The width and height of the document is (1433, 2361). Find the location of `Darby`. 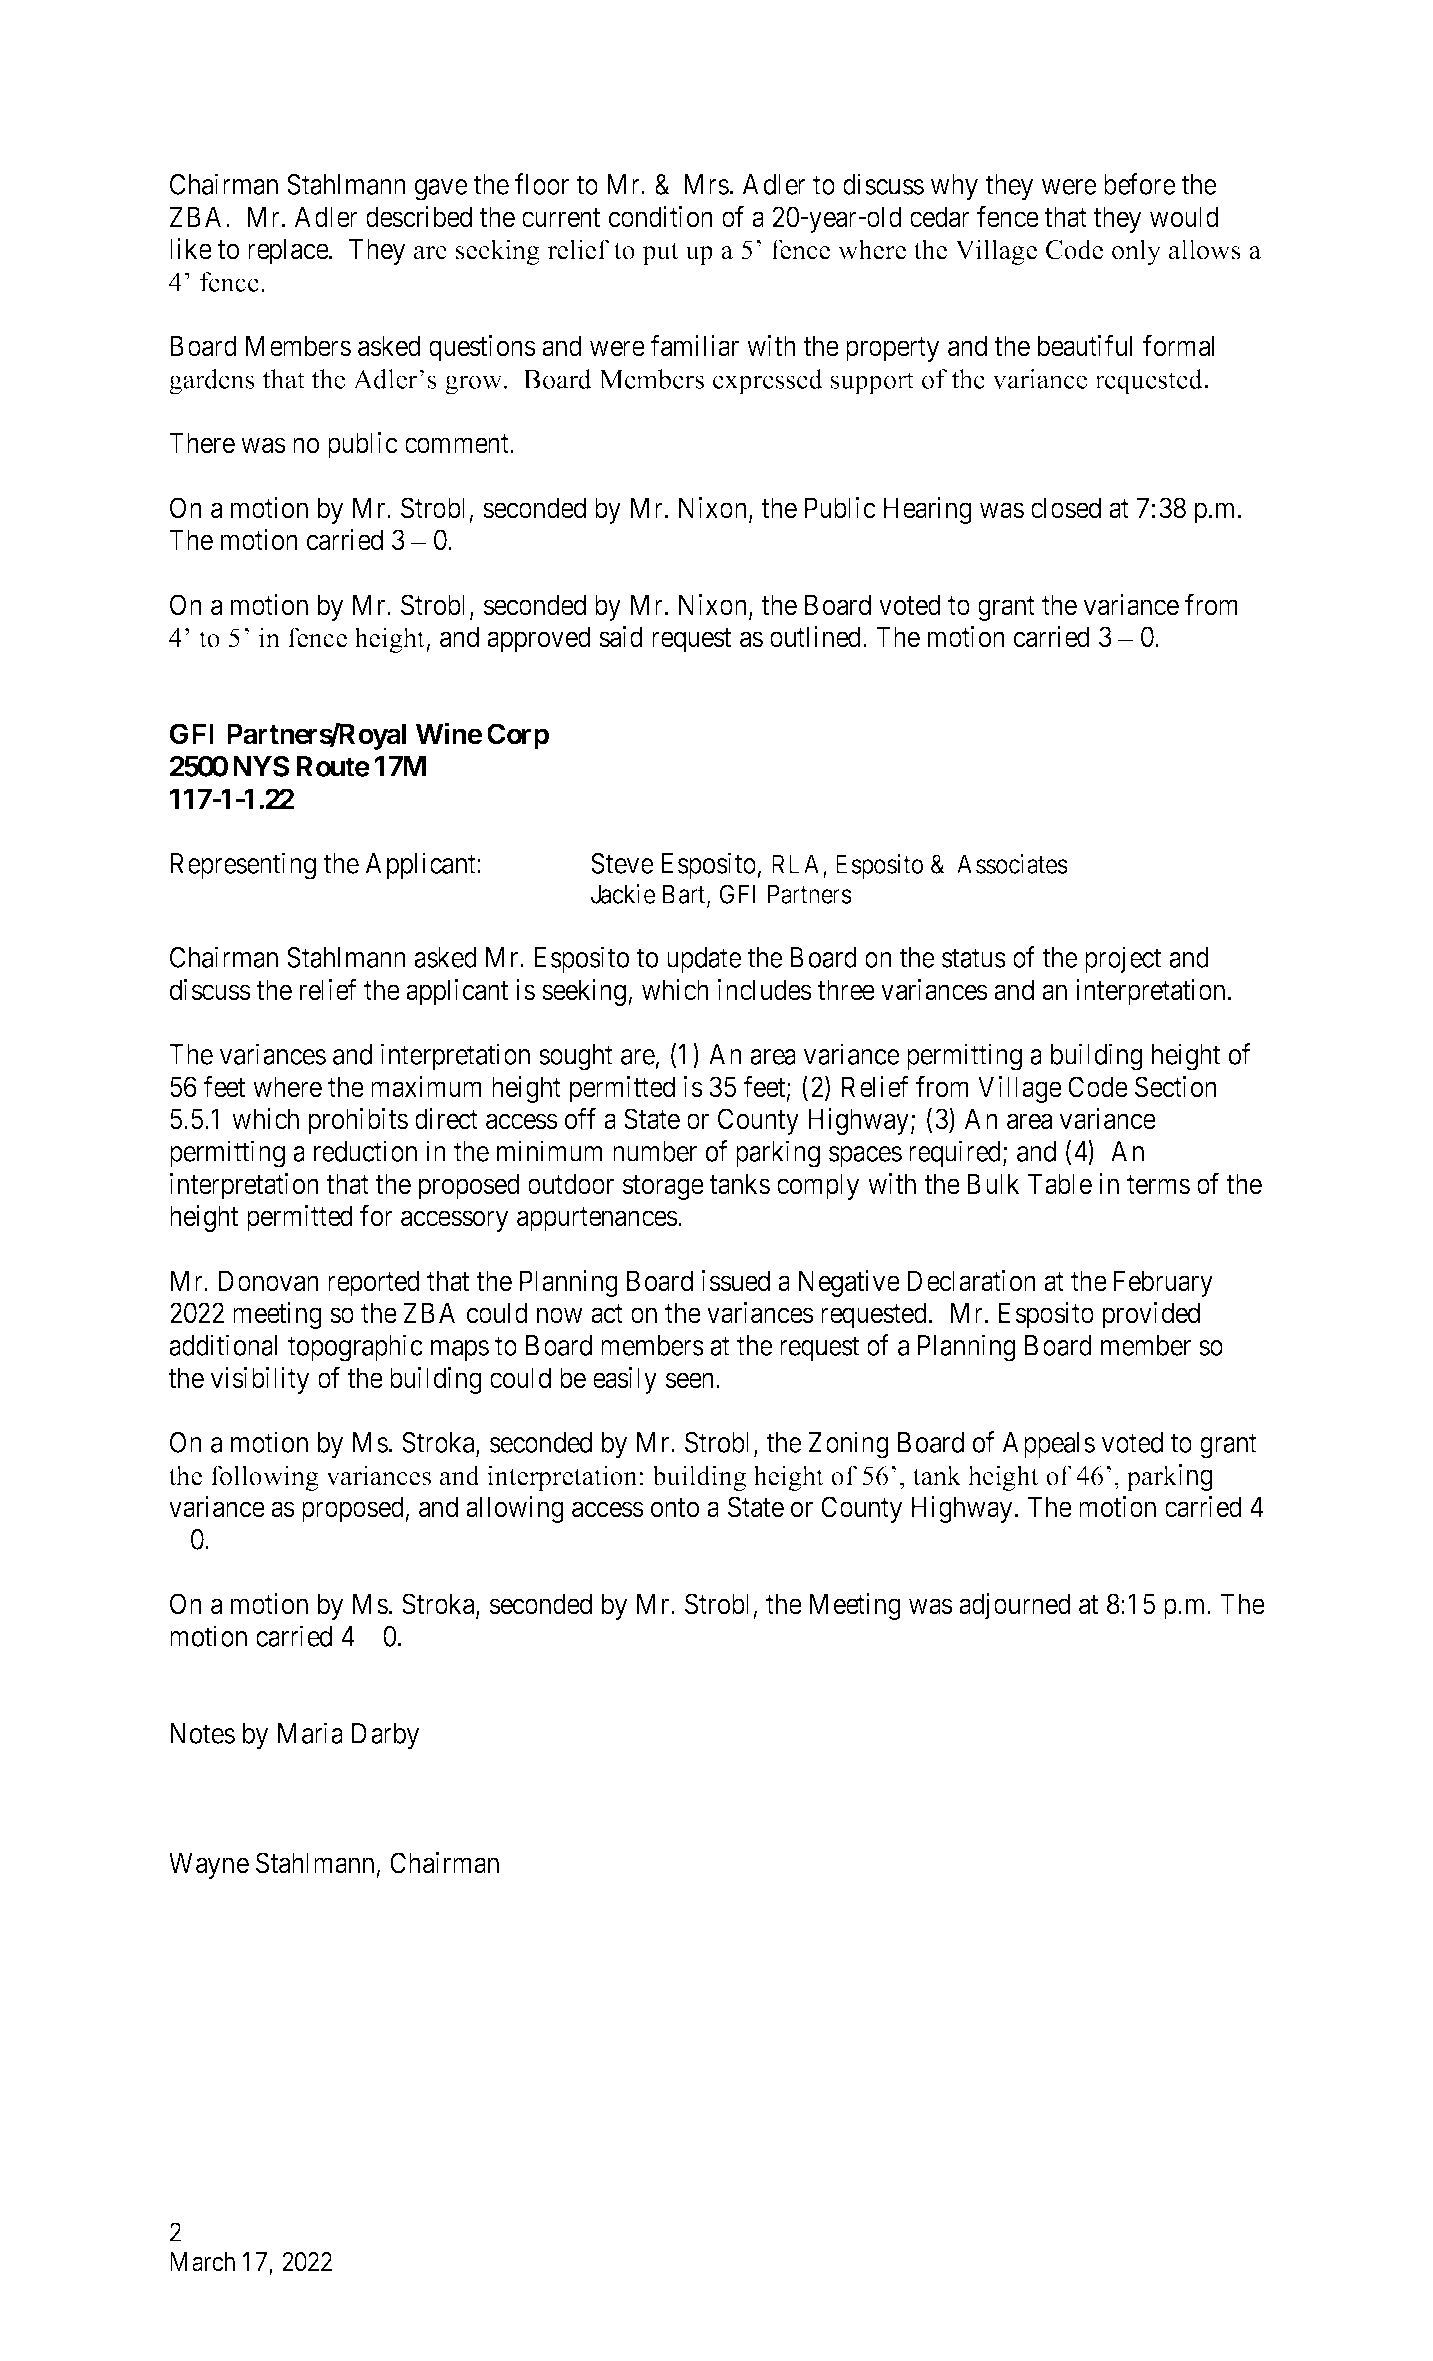

Darby is located at coordinates (386, 1736).
